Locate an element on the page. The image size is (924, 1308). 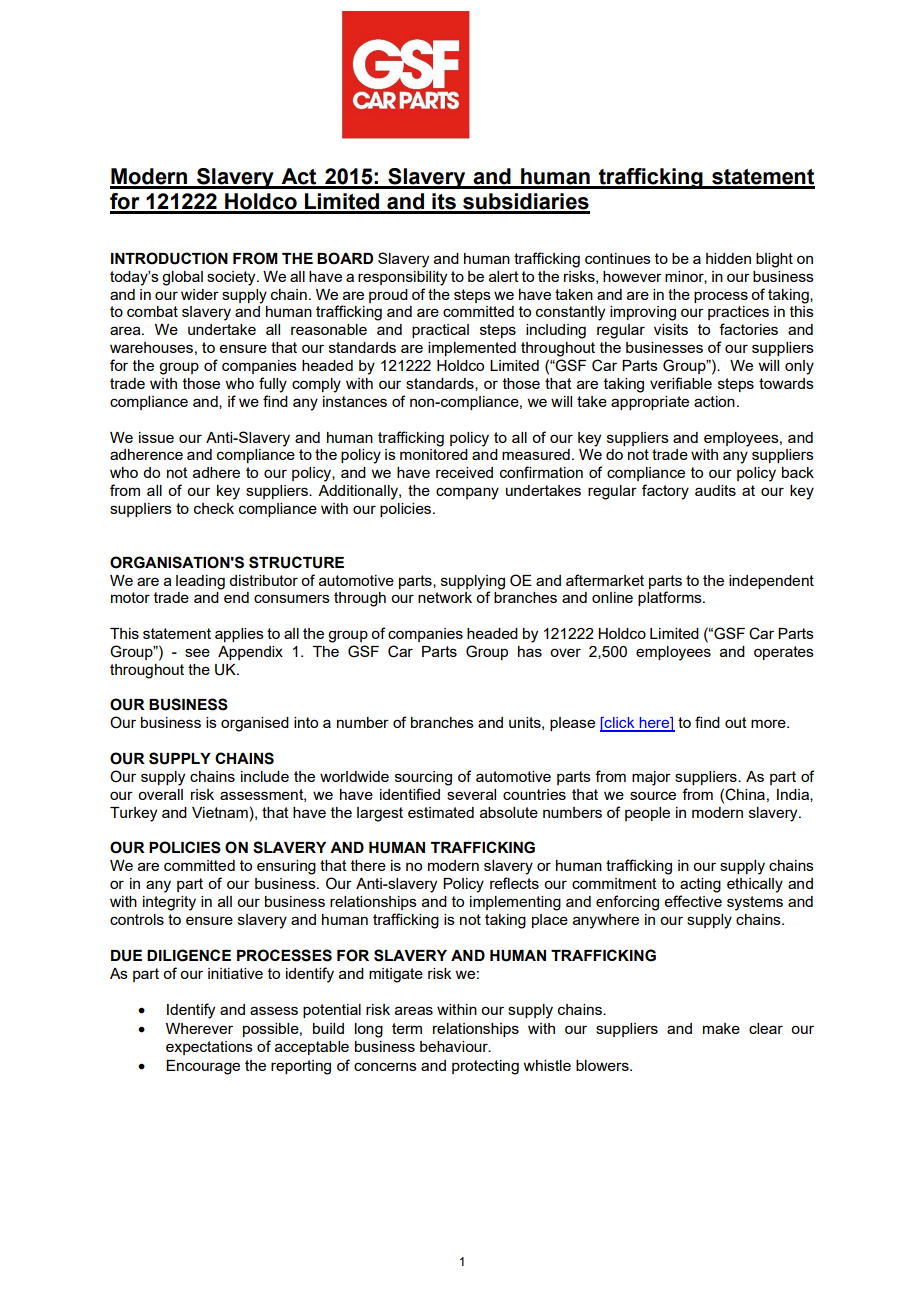
has is located at coordinates (530, 651).
